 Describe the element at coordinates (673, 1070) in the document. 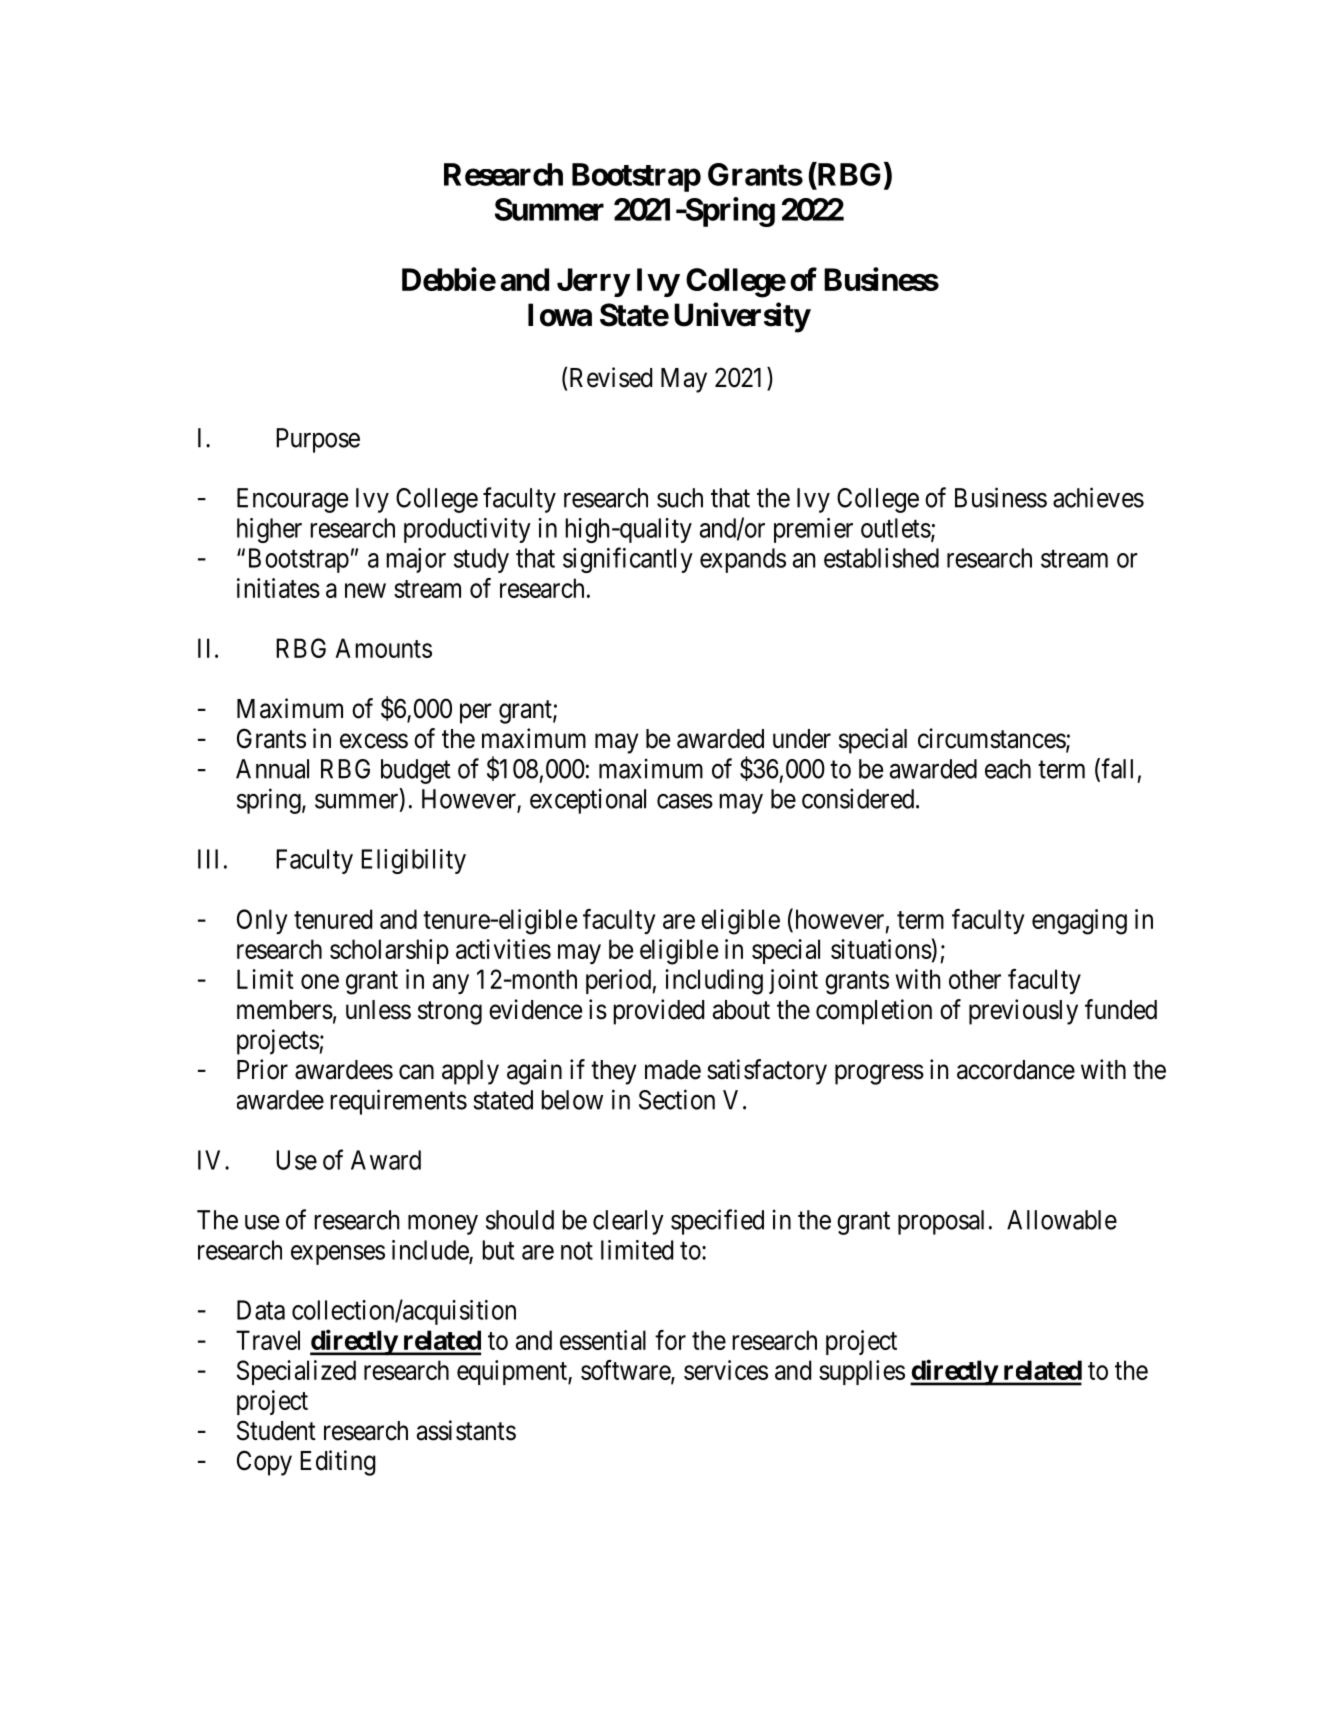

I see `made` at that location.
